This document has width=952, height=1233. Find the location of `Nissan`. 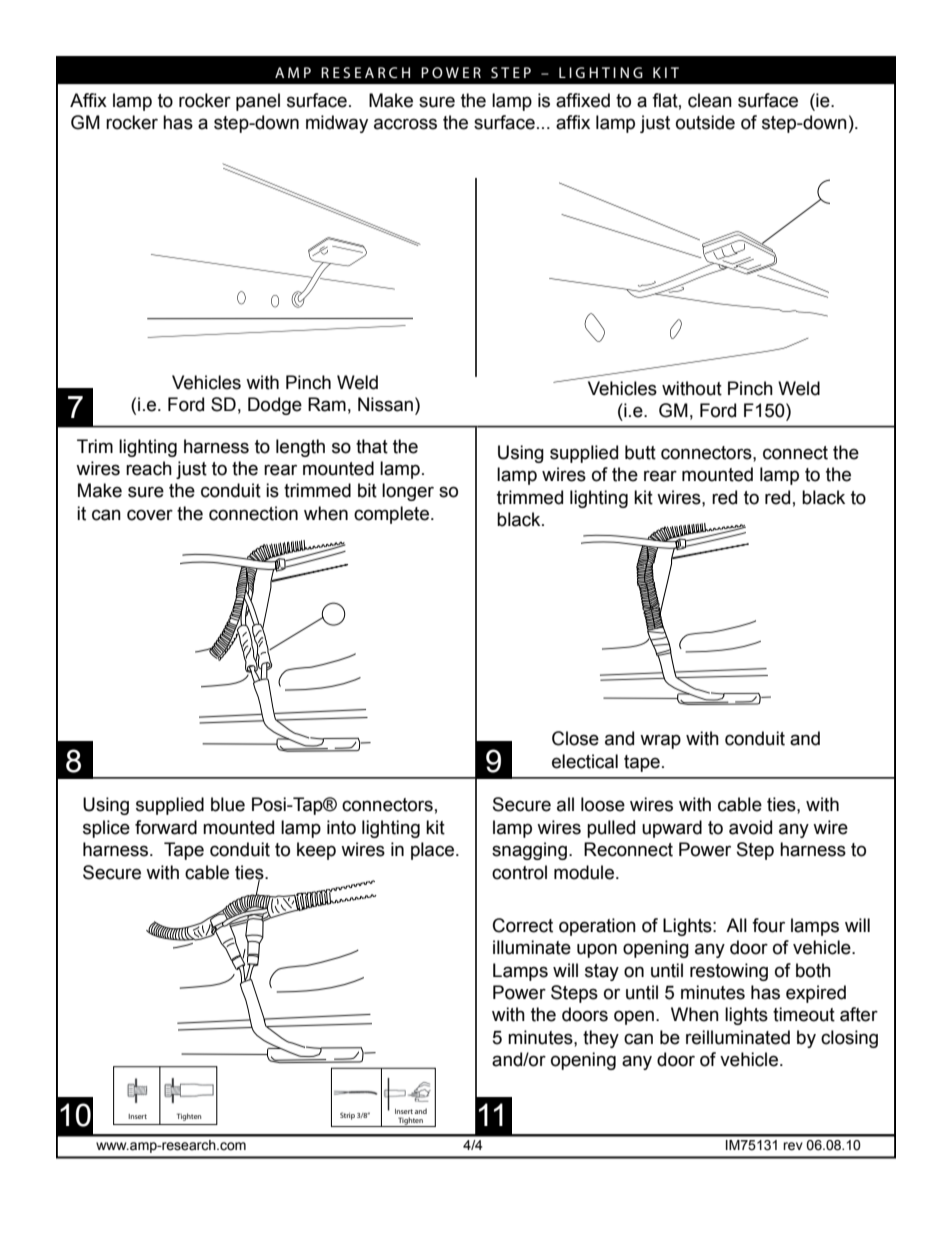

Nissan is located at coordinates (385, 404).
